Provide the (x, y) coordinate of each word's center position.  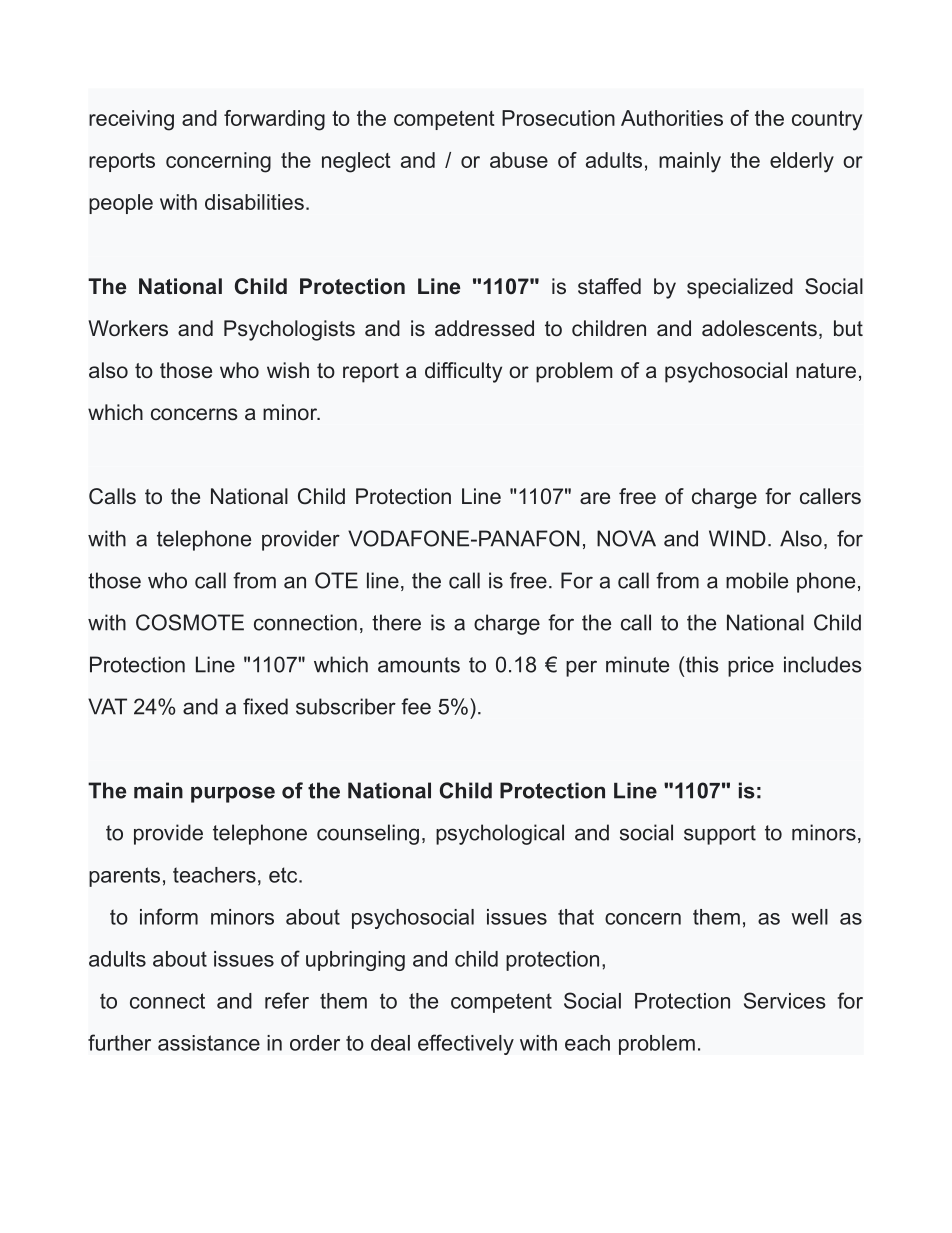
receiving (131, 120)
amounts (419, 665)
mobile (757, 580)
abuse (519, 160)
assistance (209, 1043)
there (396, 622)
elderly (802, 162)
